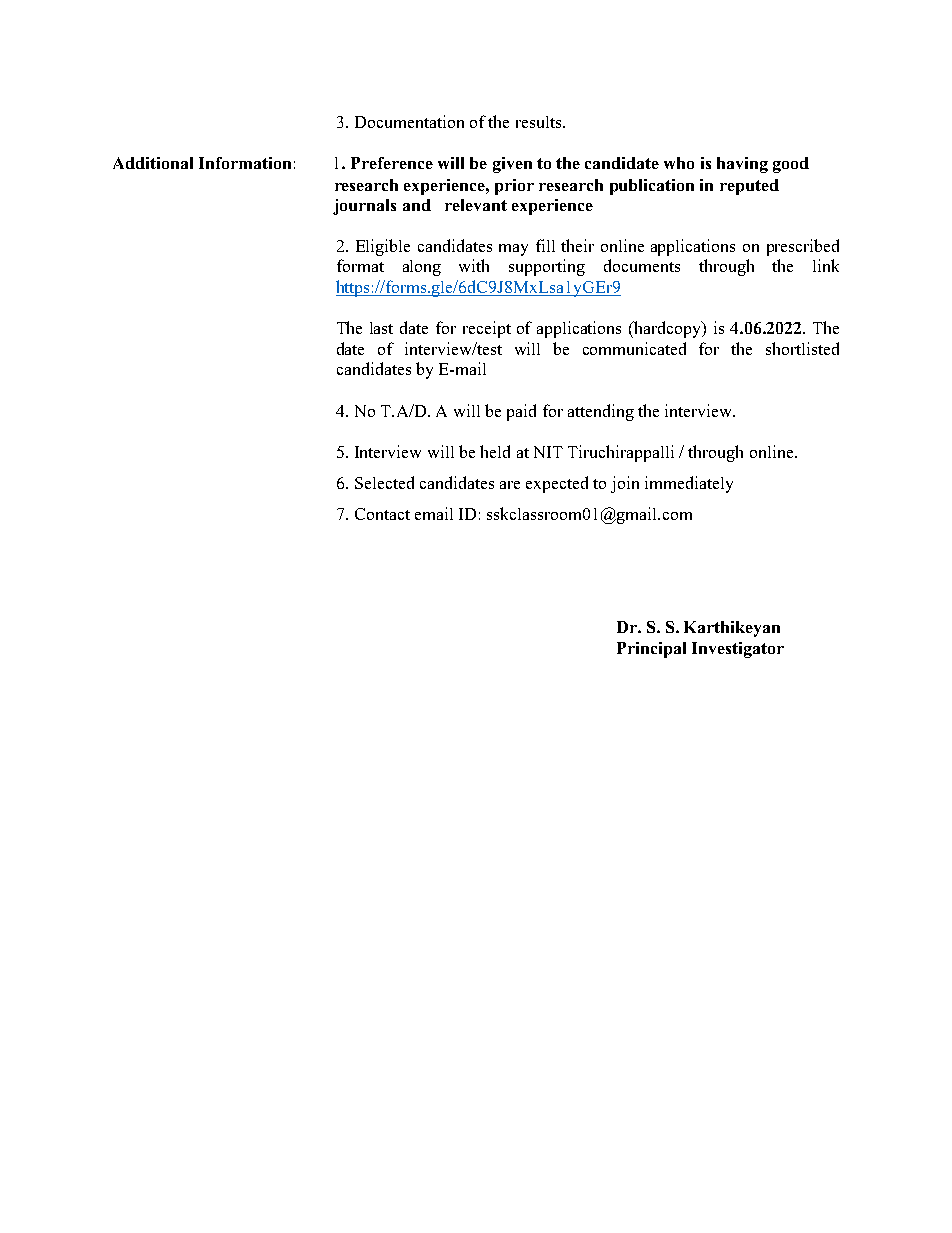  What do you see at coordinates (689, 484) in the screenshot?
I see `immediately` at bounding box center [689, 484].
